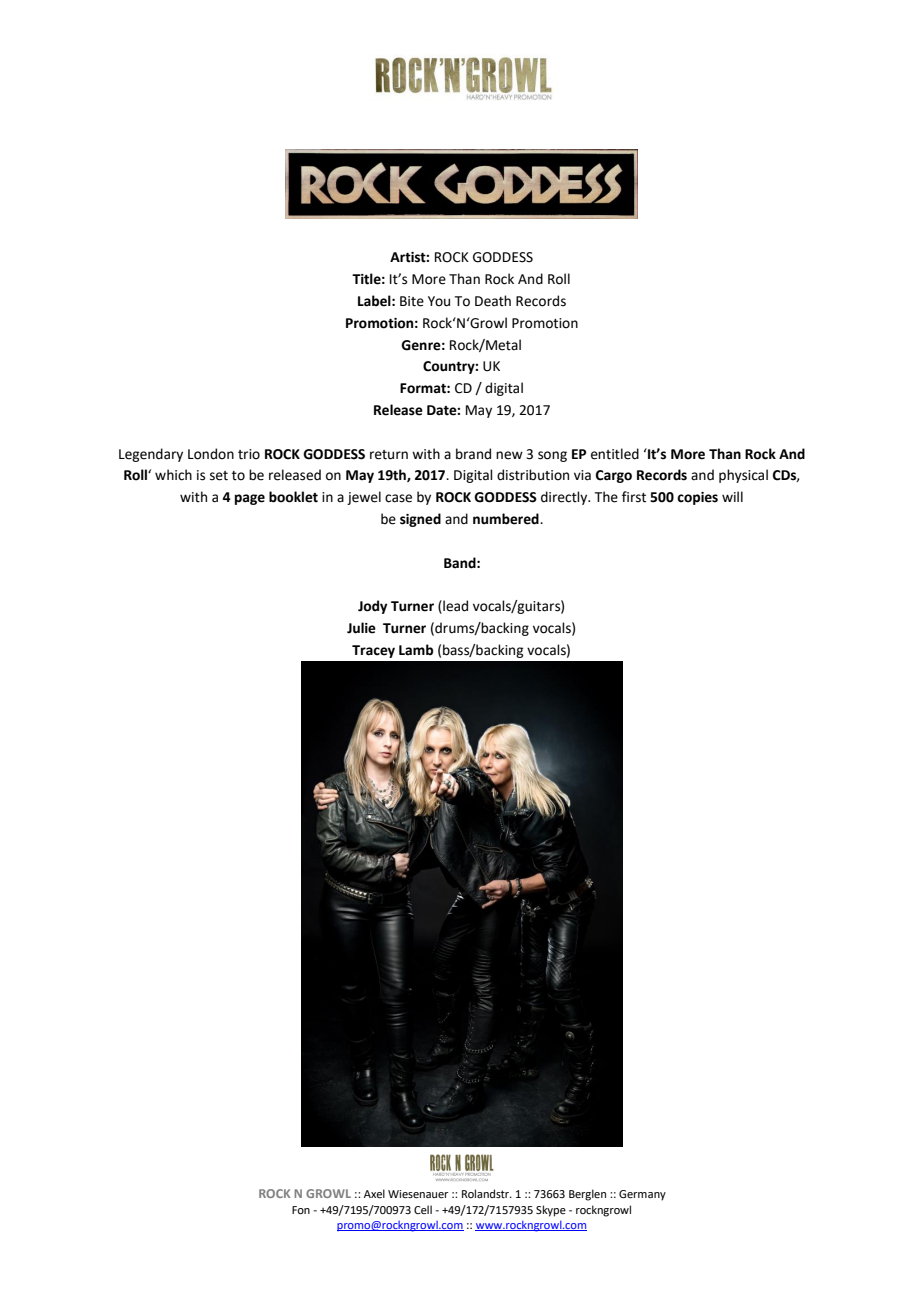 This image has width=924, height=1308. Describe the element at coordinates (416, 650) in the image. I see `Lamb` at that location.
